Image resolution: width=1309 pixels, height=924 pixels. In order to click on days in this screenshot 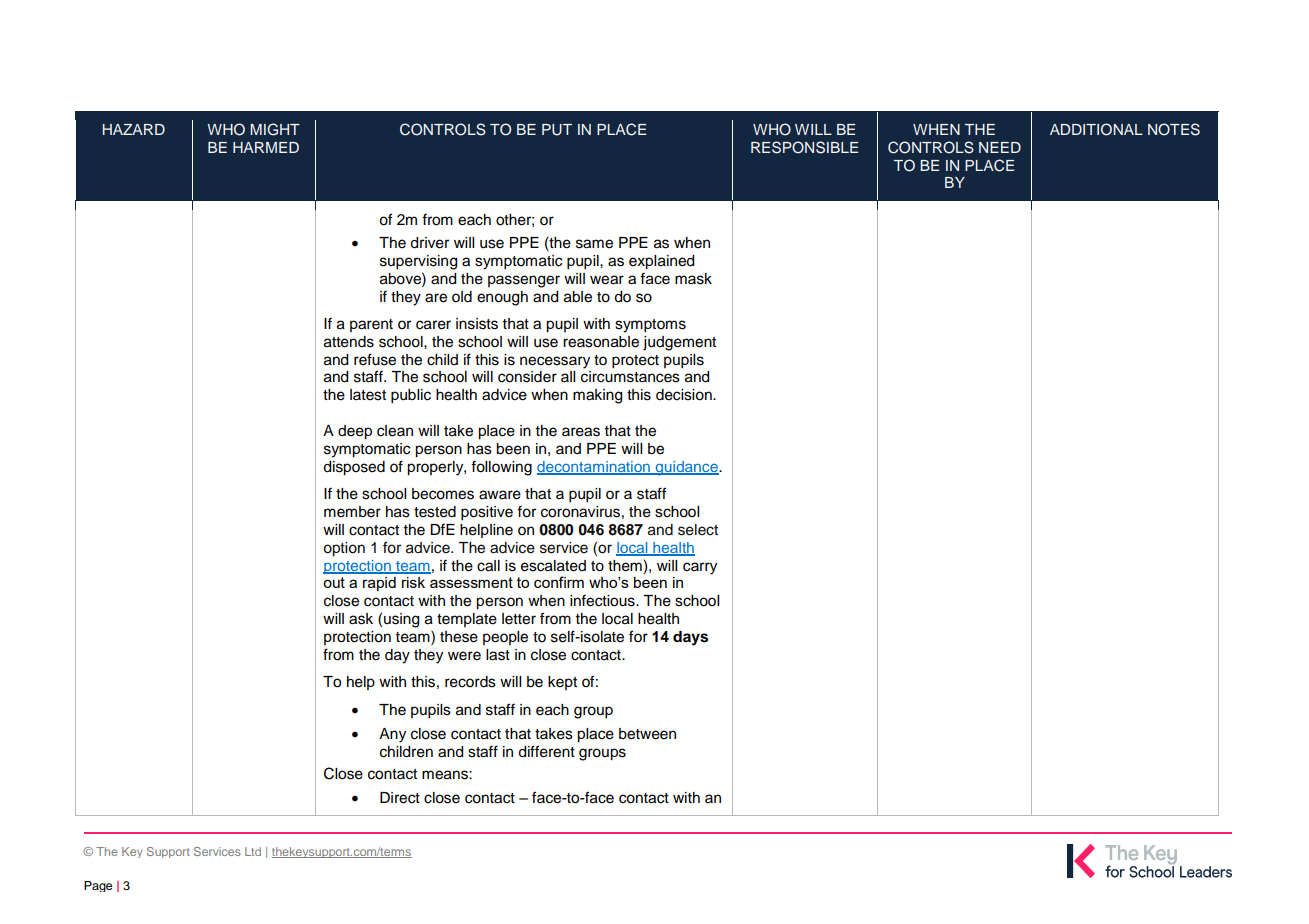, I will do `click(690, 638)`.
